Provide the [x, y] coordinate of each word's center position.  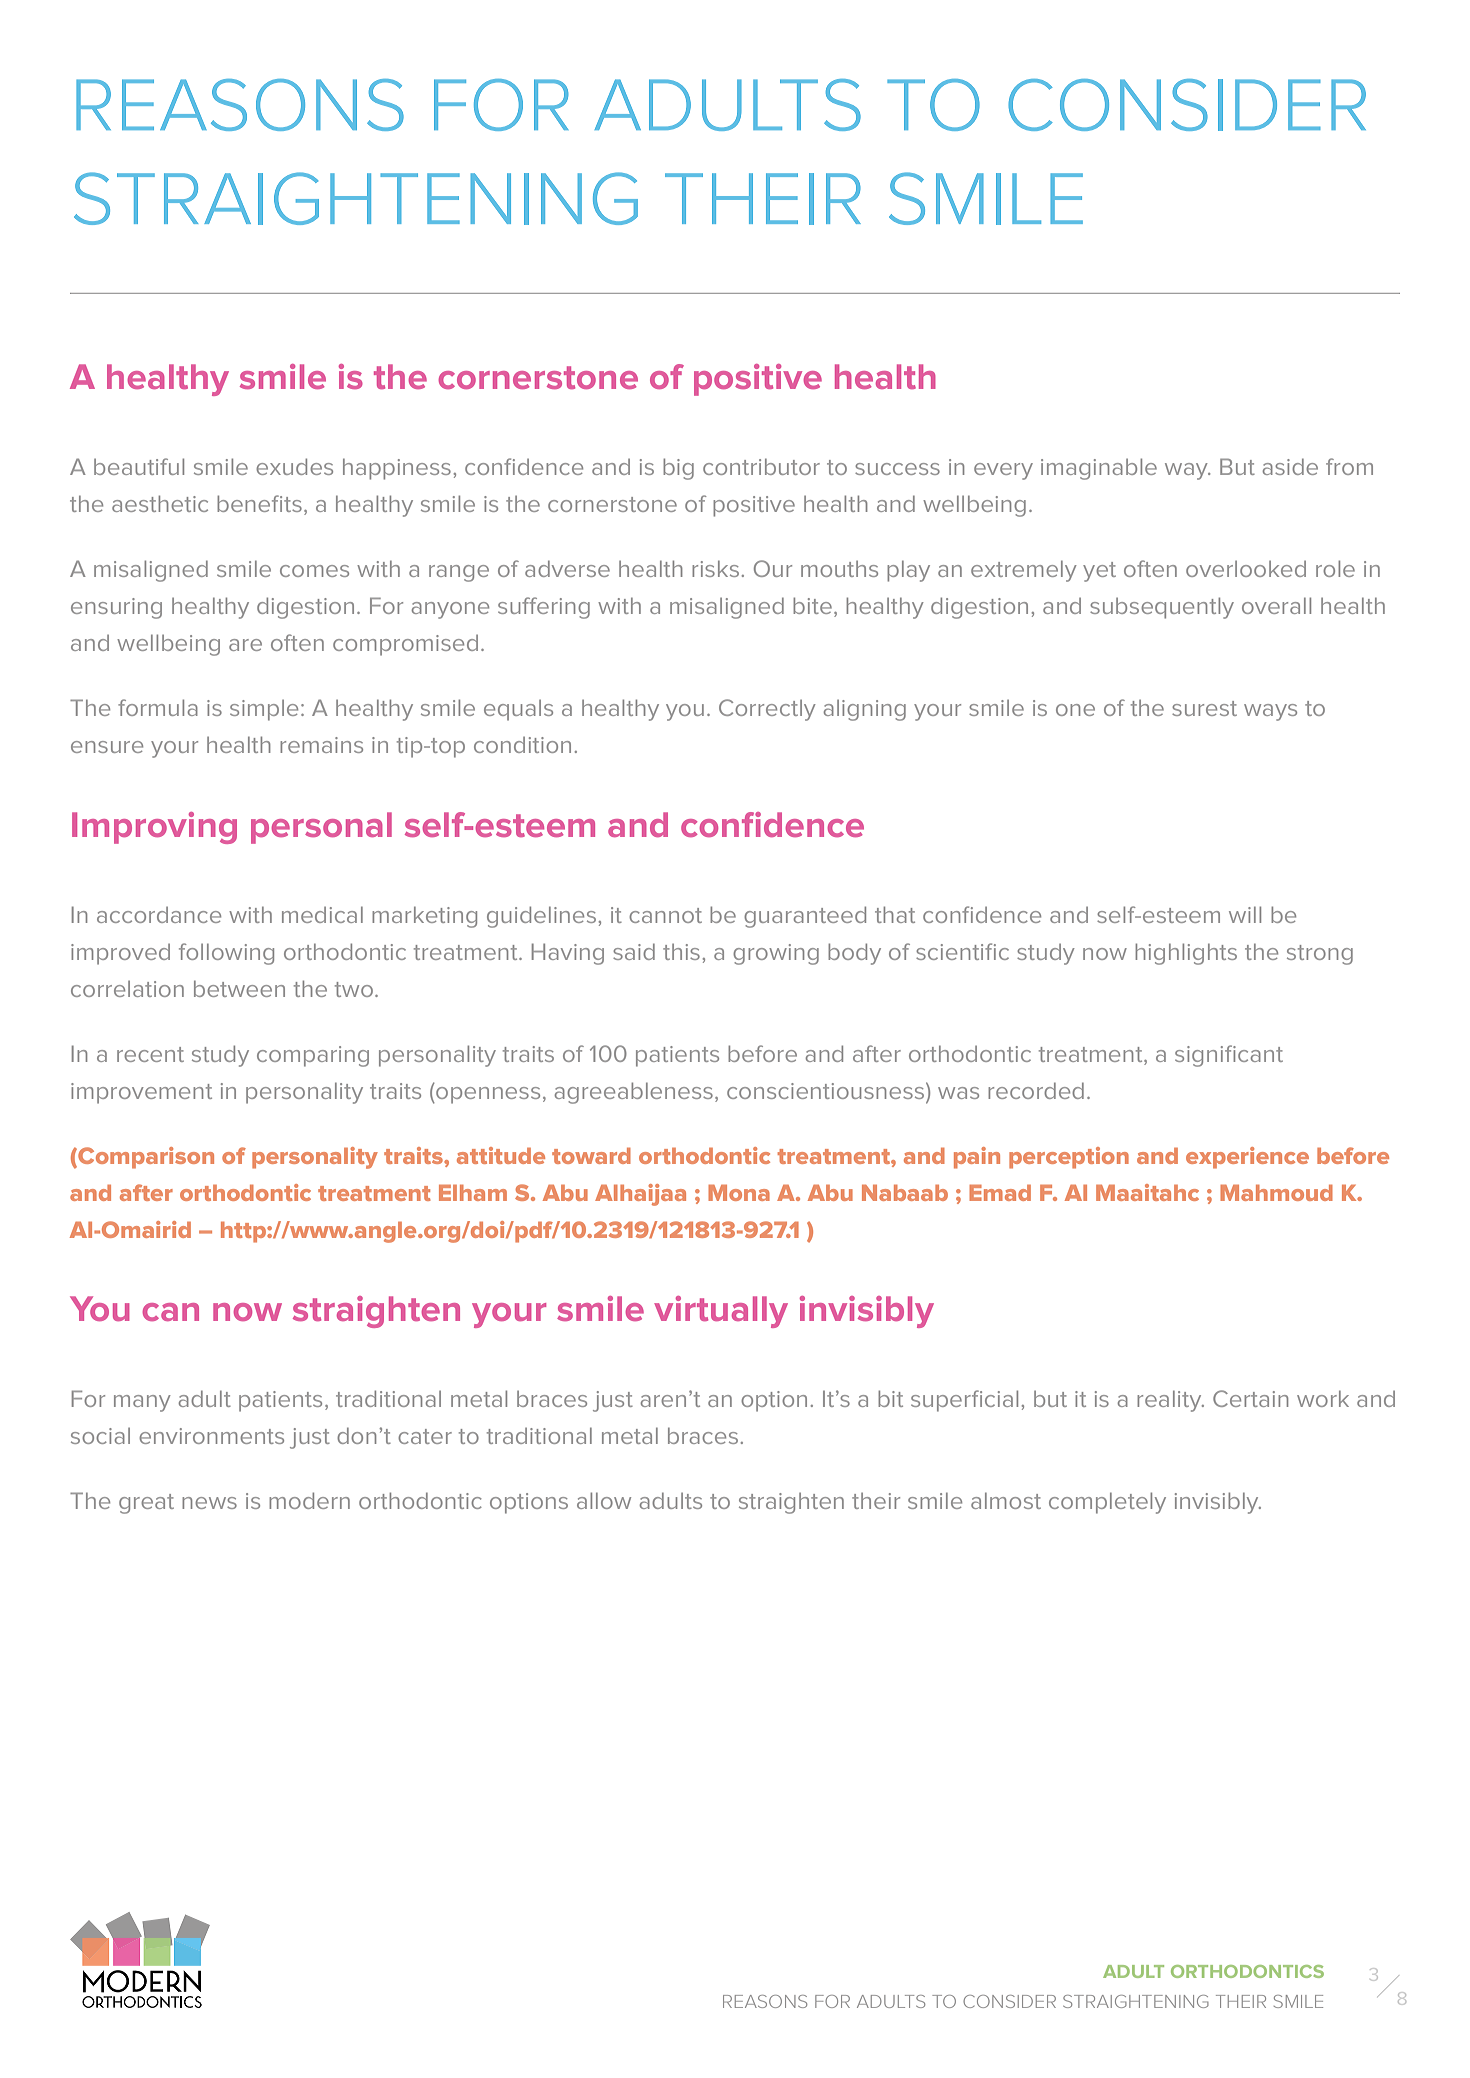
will [1245, 914]
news [209, 1503]
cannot [665, 915]
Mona [739, 1192]
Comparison [145, 1158]
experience [1247, 1158]
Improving [154, 828]
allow [604, 1500]
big [678, 469]
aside [1290, 466]
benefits [259, 503]
